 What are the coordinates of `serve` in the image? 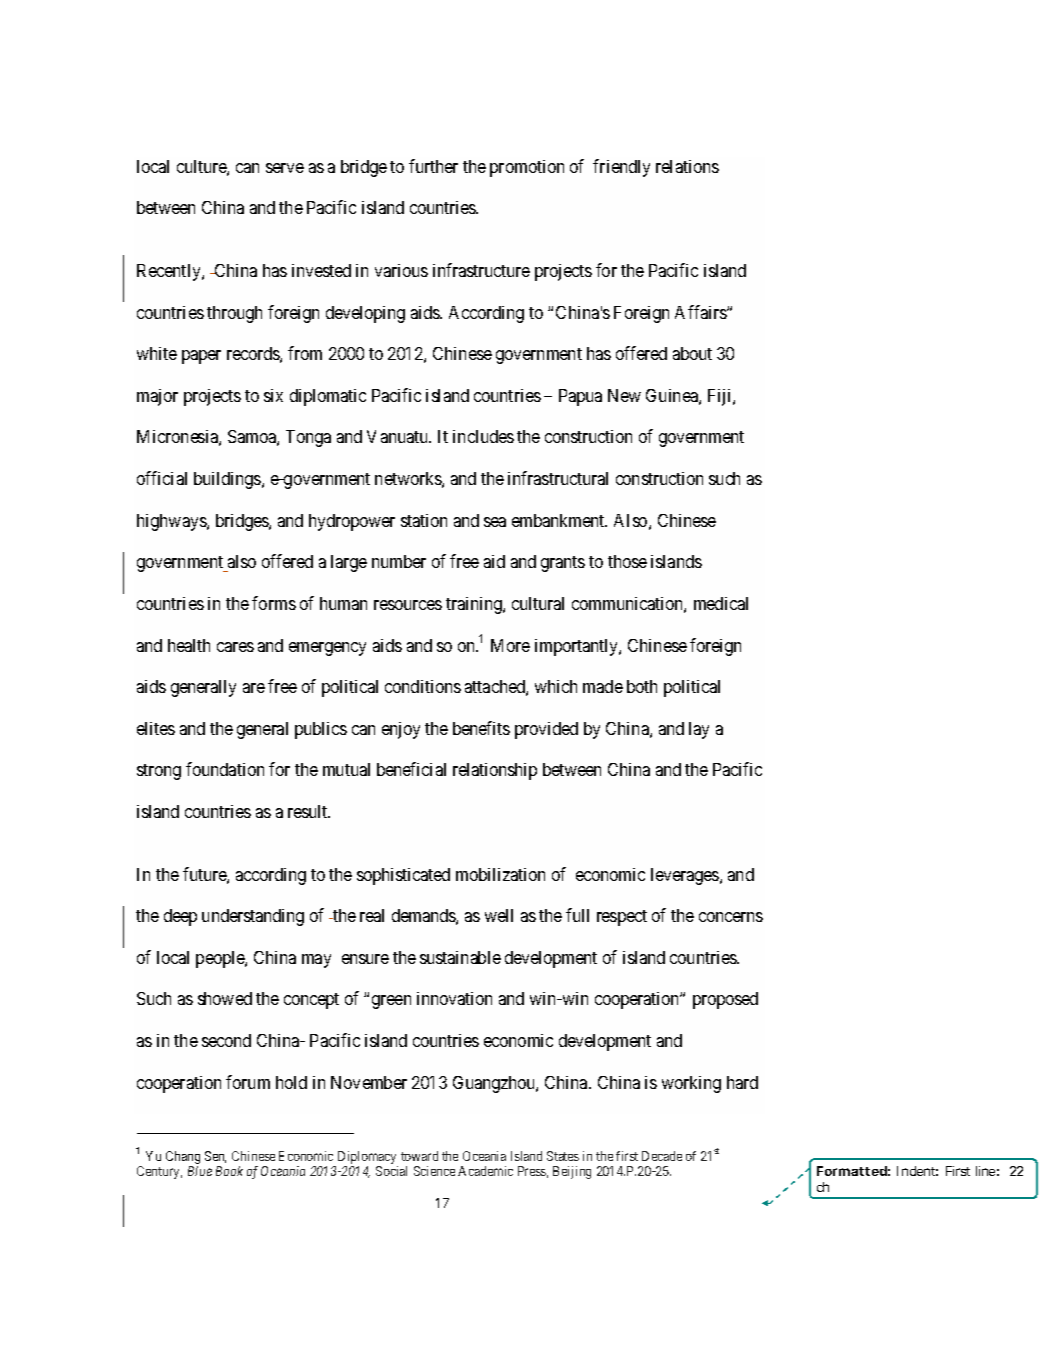 It's located at (285, 168).
